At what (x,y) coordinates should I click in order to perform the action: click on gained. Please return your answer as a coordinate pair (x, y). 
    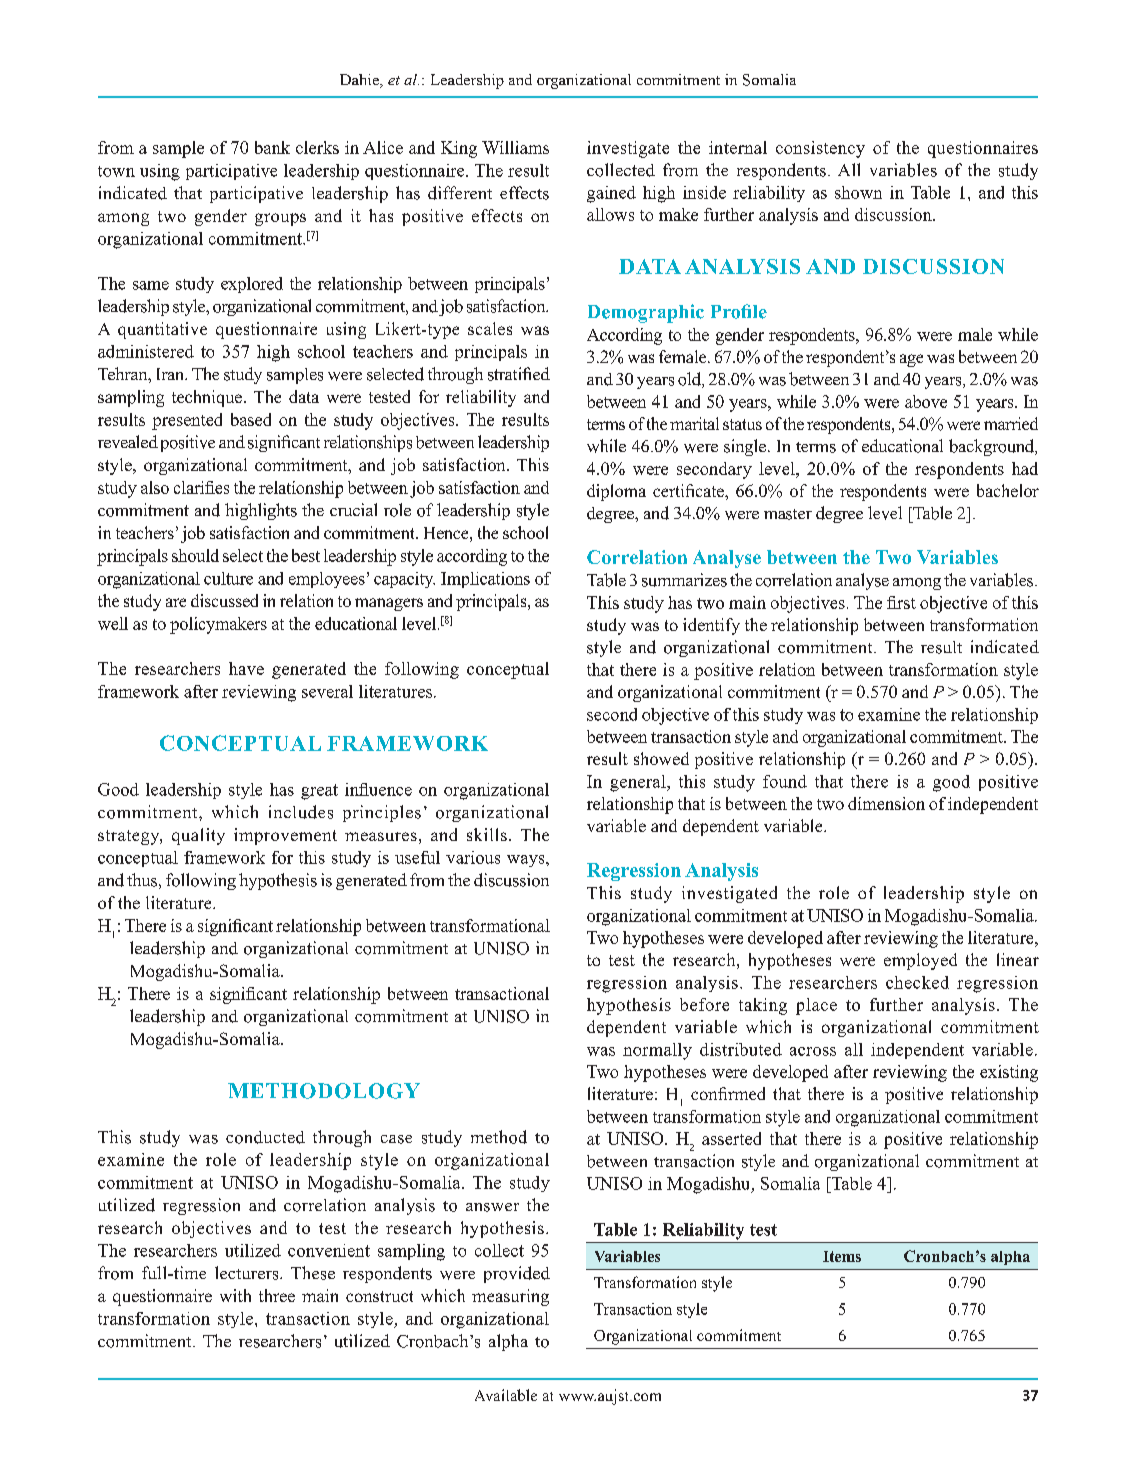
    Looking at the image, I should click on (611, 194).
